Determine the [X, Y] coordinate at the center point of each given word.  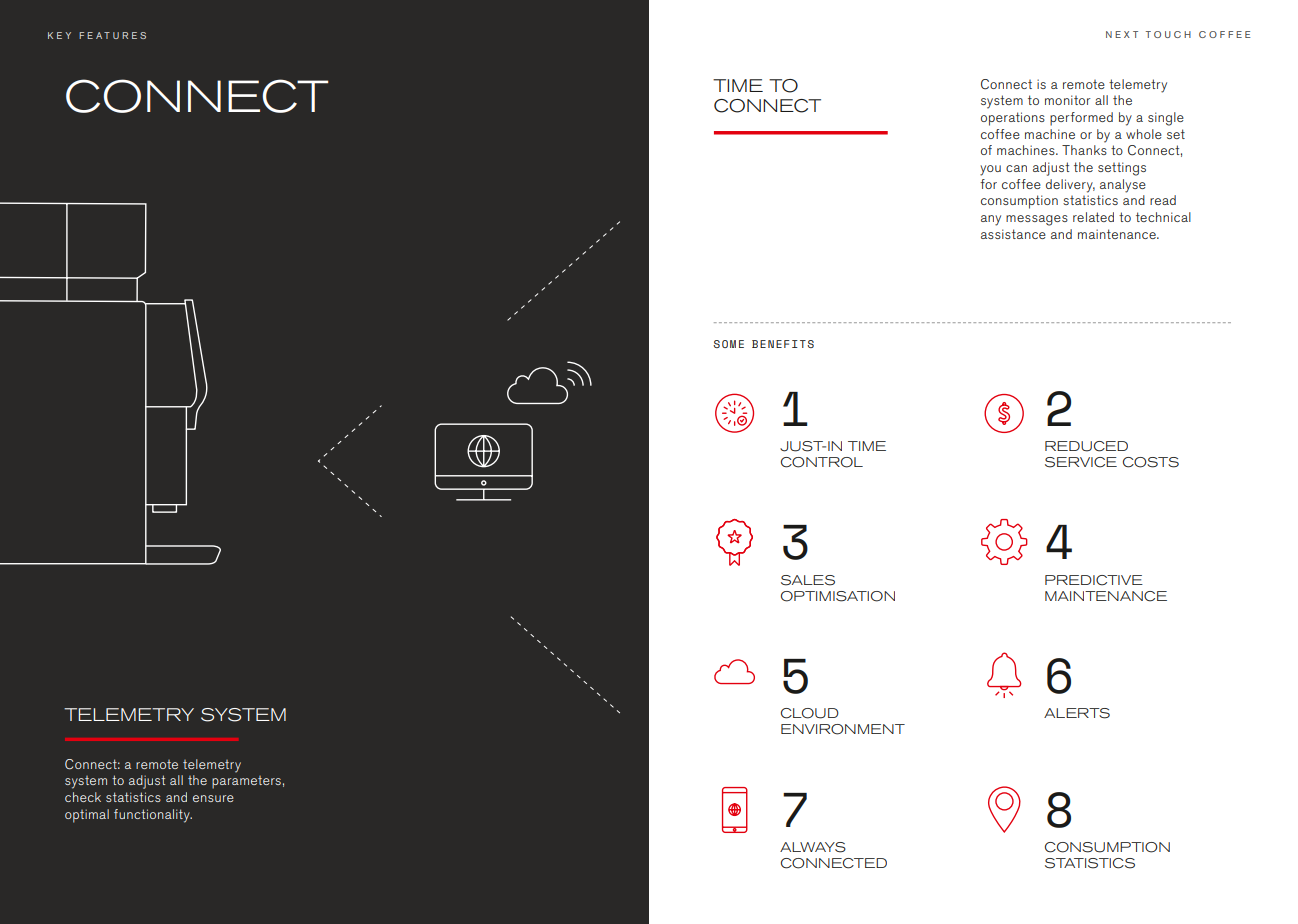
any [991, 220]
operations [1013, 119]
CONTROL [822, 462]
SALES [808, 580]
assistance [1013, 234]
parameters [246, 782]
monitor [1068, 100]
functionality [153, 816]
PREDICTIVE [1094, 580]
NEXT [1122, 34]
